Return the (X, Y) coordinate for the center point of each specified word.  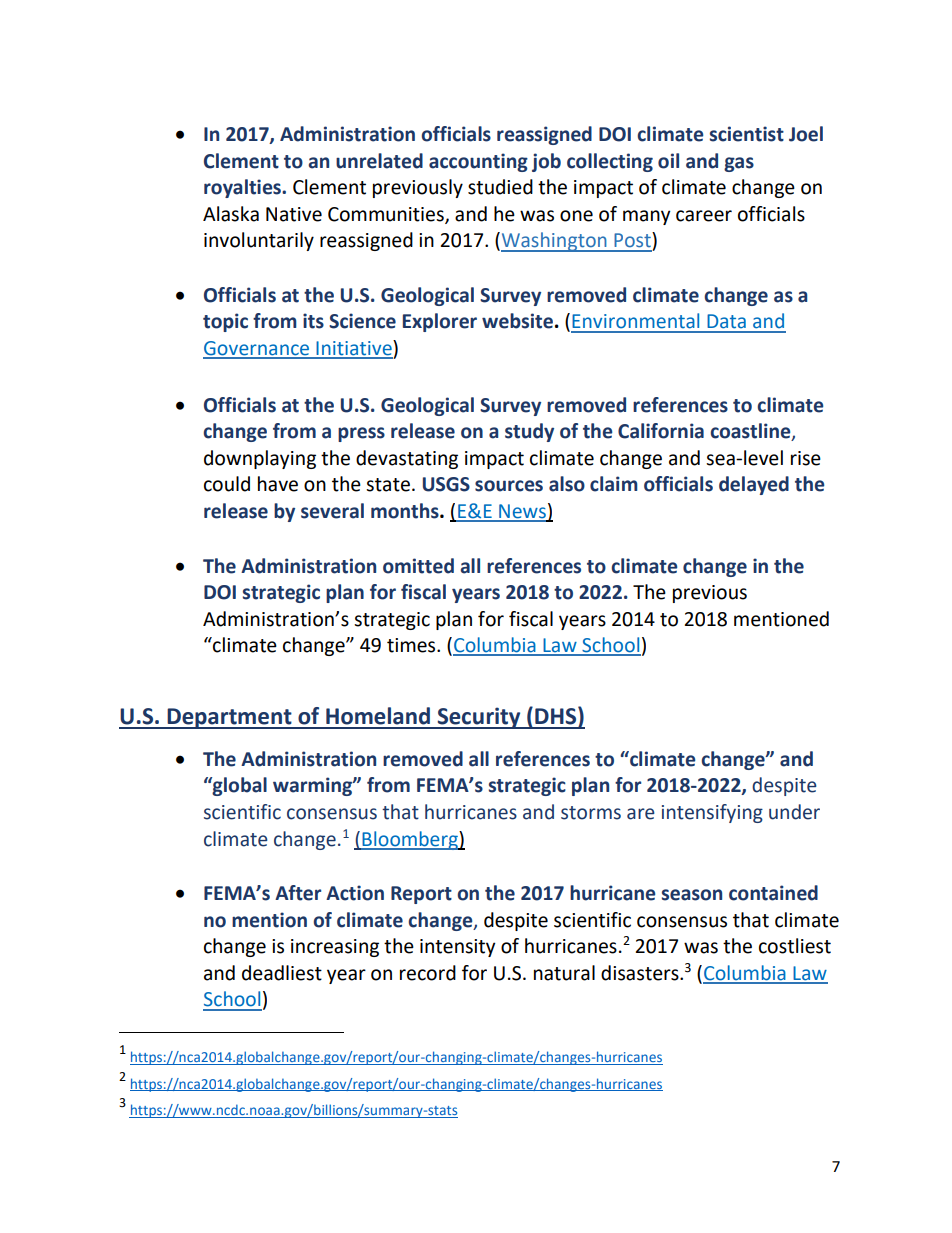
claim (614, 484)
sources (509, 486)
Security (479, 718)
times (412, 645)
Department (229, 718)
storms (591, 813)
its (313, 321)
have (278, 484)
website (517, 321)
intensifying (712, 813)
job (546, 162)
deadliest (282, 973)
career (704, 216)
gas (739, 164)
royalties (243, 188)
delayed (754, 485)
